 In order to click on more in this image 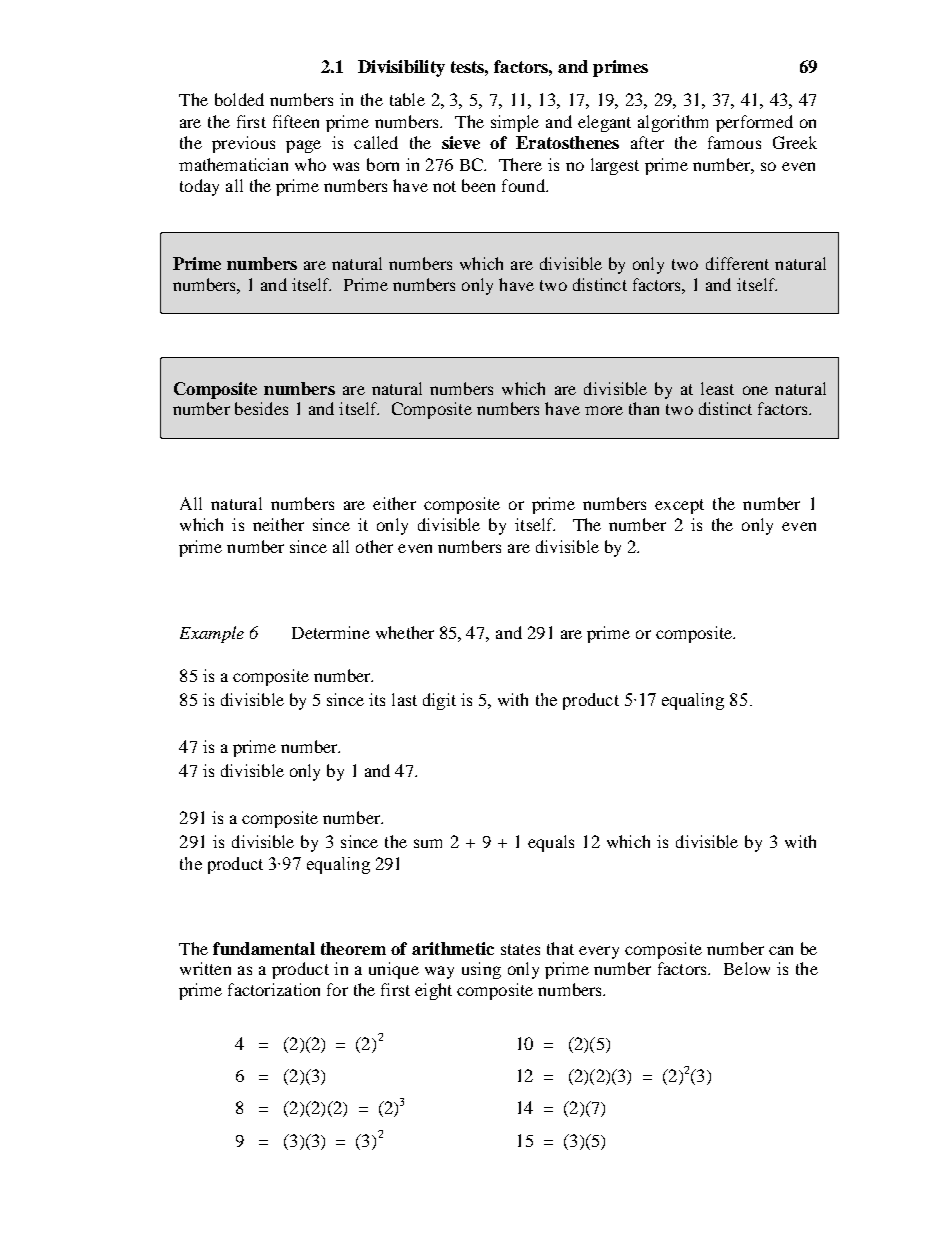, I will do `click(604, 410)`.
